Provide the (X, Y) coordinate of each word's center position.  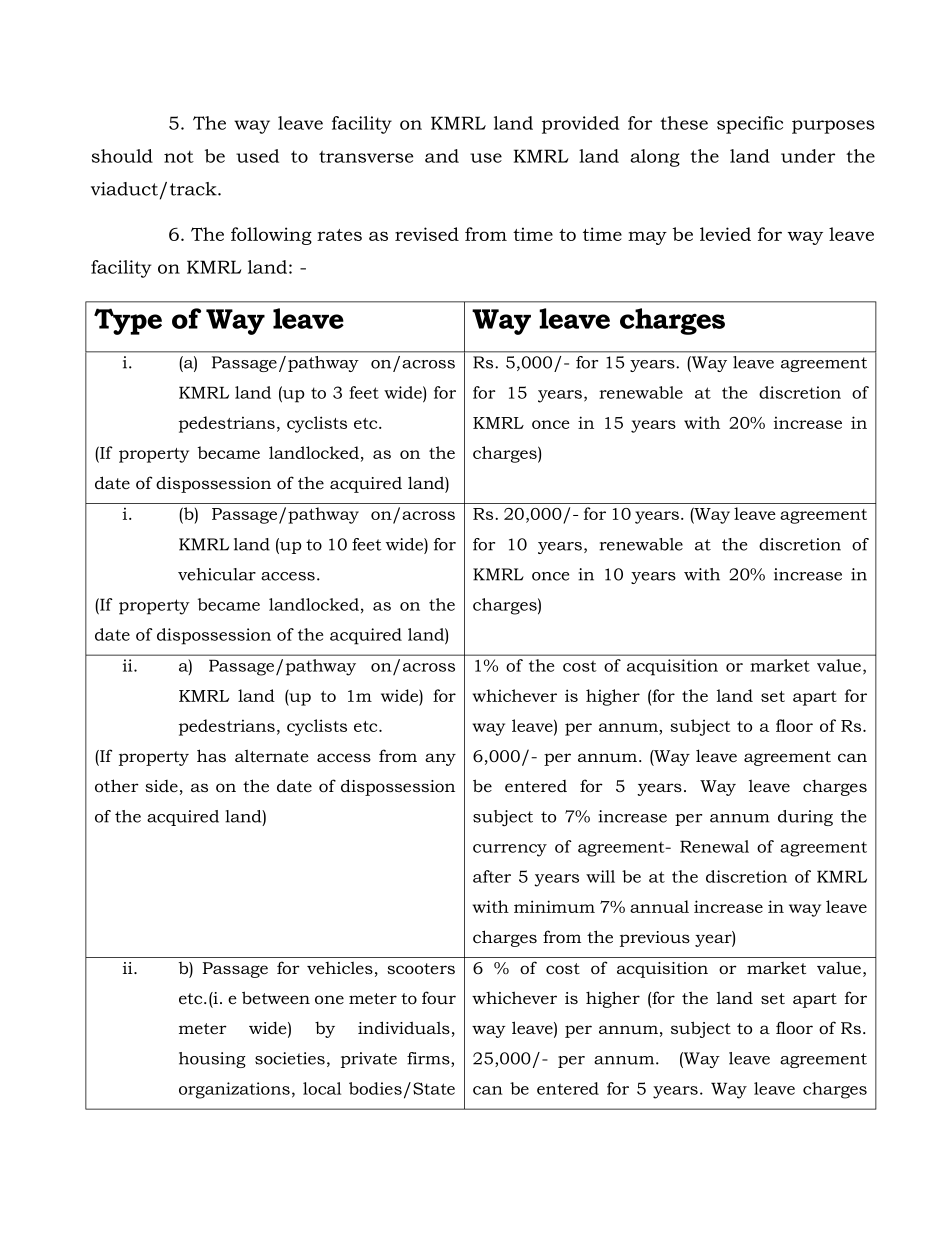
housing (212, 1060)
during (805, 818)
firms (429, 1059)
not (179, 157)
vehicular (217, 574)
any (440, 759)
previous (655, 939)
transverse (366, 156)
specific (750, 125)
